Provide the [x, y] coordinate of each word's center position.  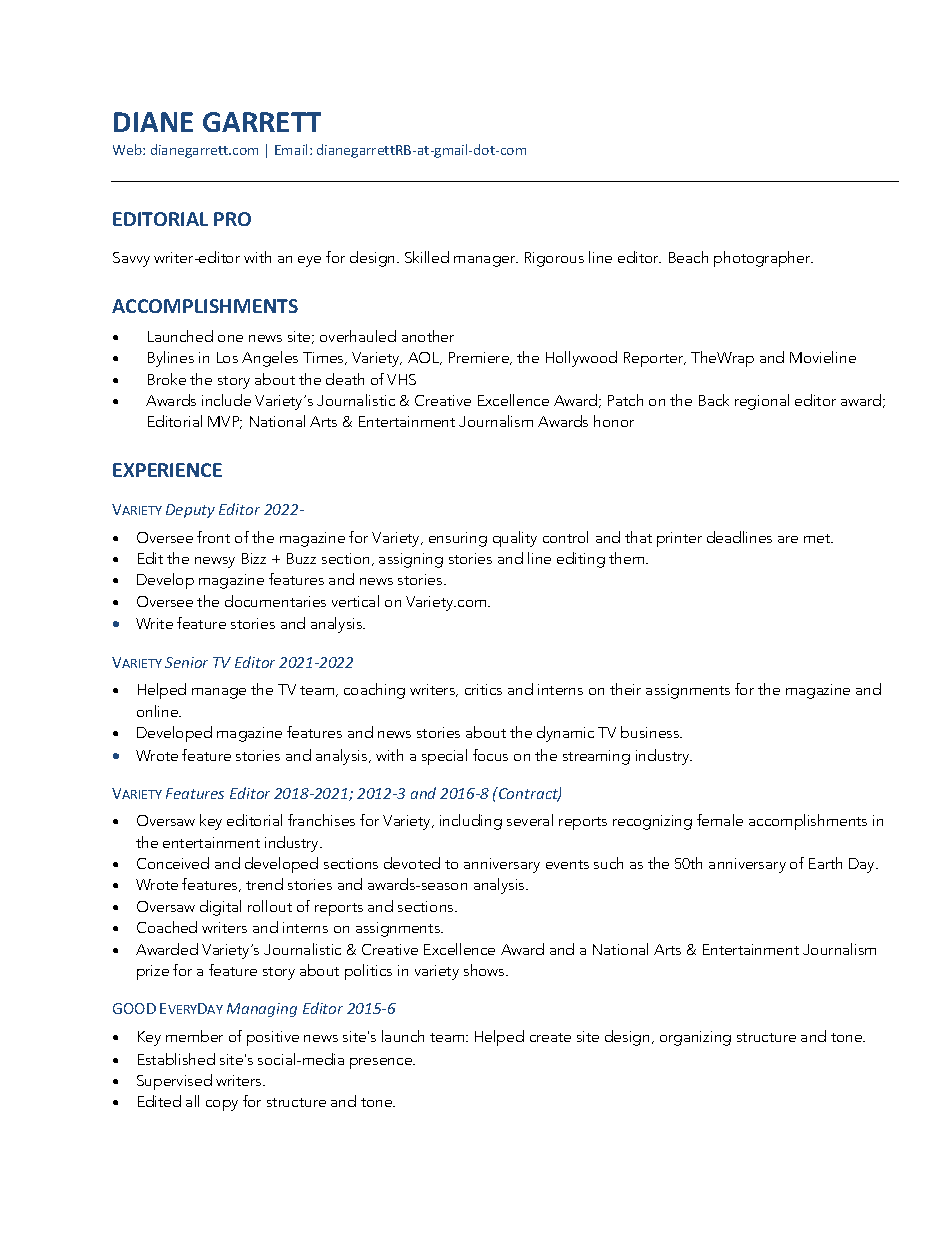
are [788, 539]
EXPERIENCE [167, 470]
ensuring [458, 539]
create [550, 1037]
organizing [695, 1038]
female [720, 820]
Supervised [174, 1082]
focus [490, 755]
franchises [321, 820]
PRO [232, 219]
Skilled [427, 257]
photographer [763, 259]
